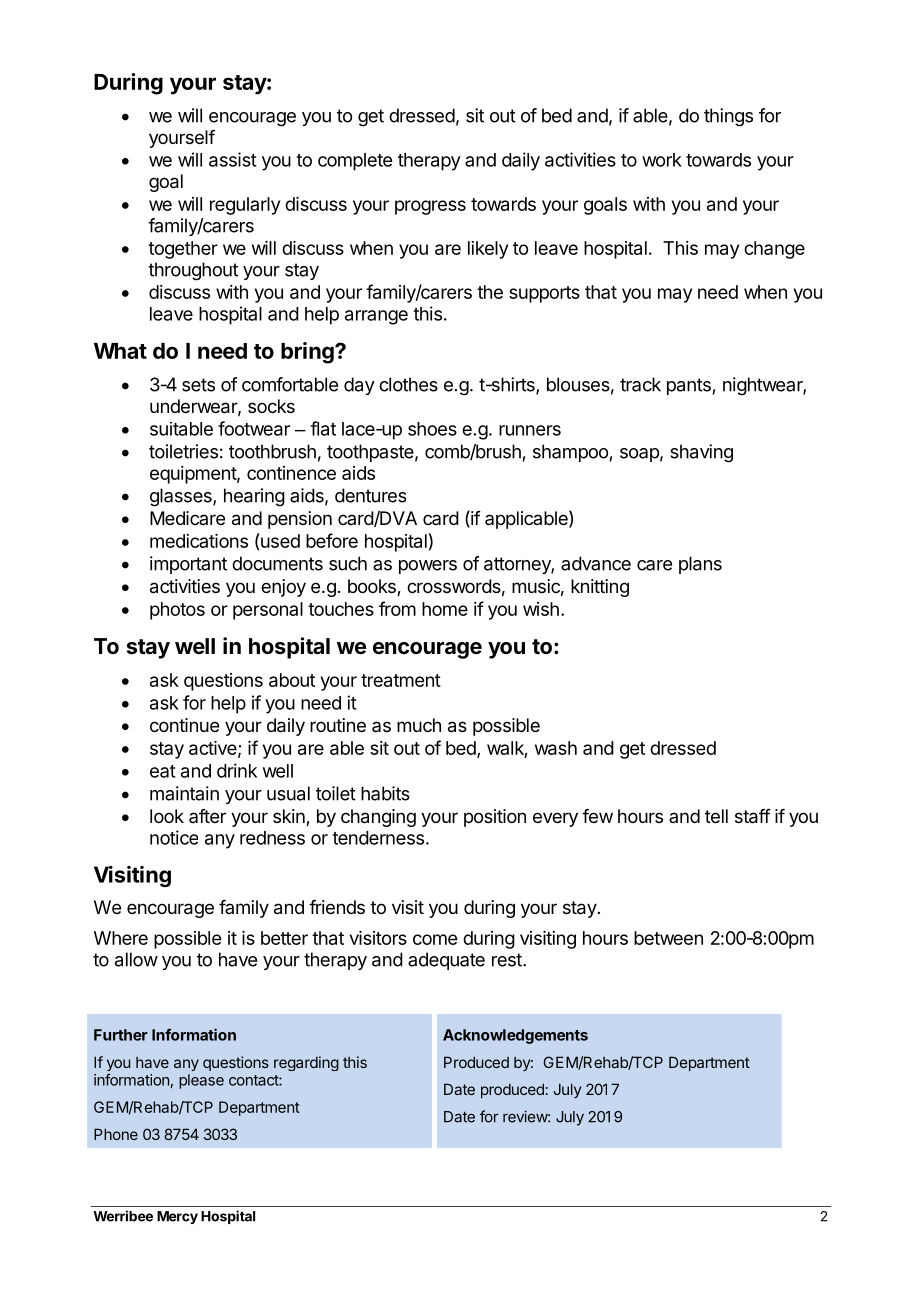  What do you see at coordinates (419, 725) in the document?
I see `much` at bounding box center [419, 725].
